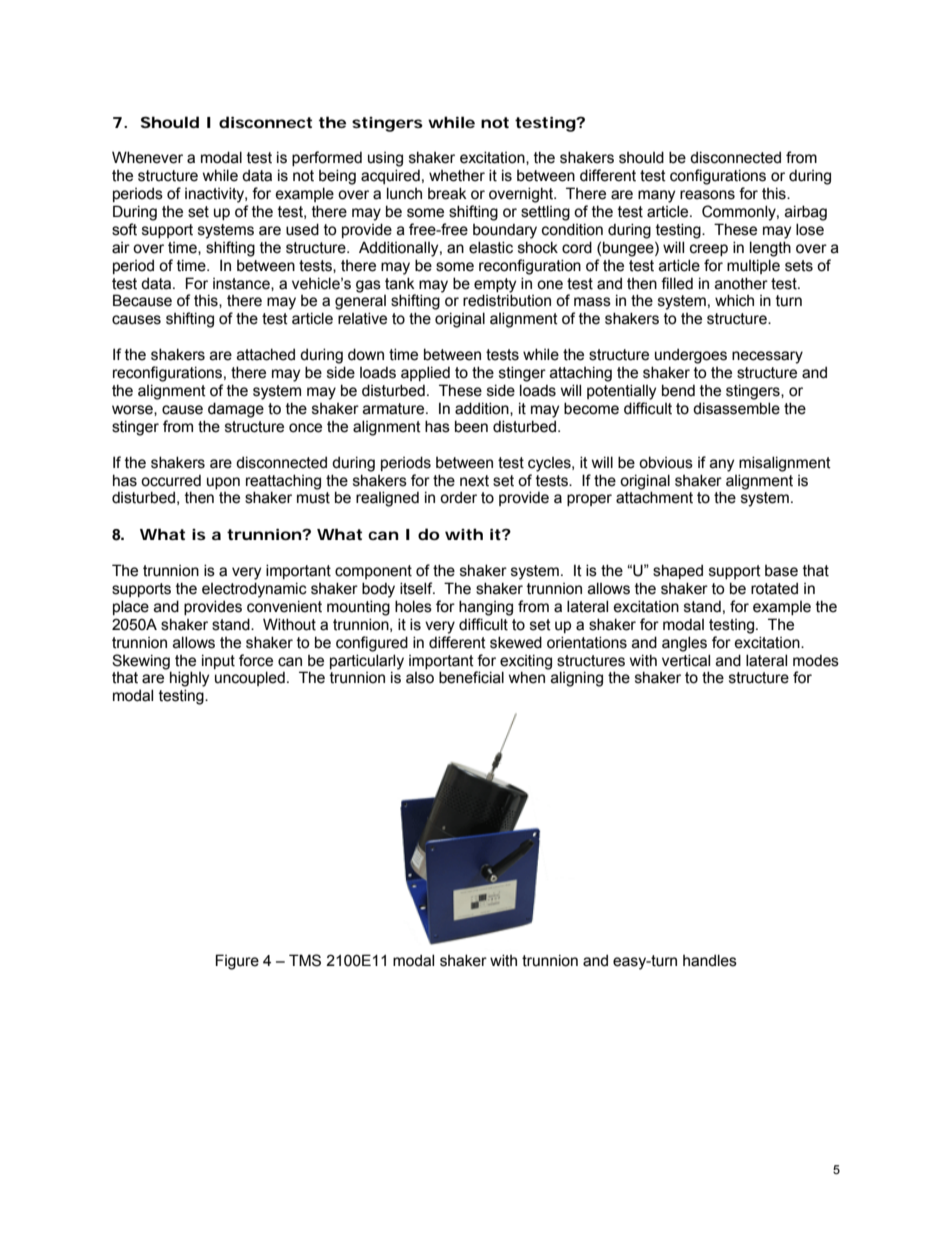  Describe the element at coordinates (707, 195) in the screenshot. I see `reasons` at that location.
